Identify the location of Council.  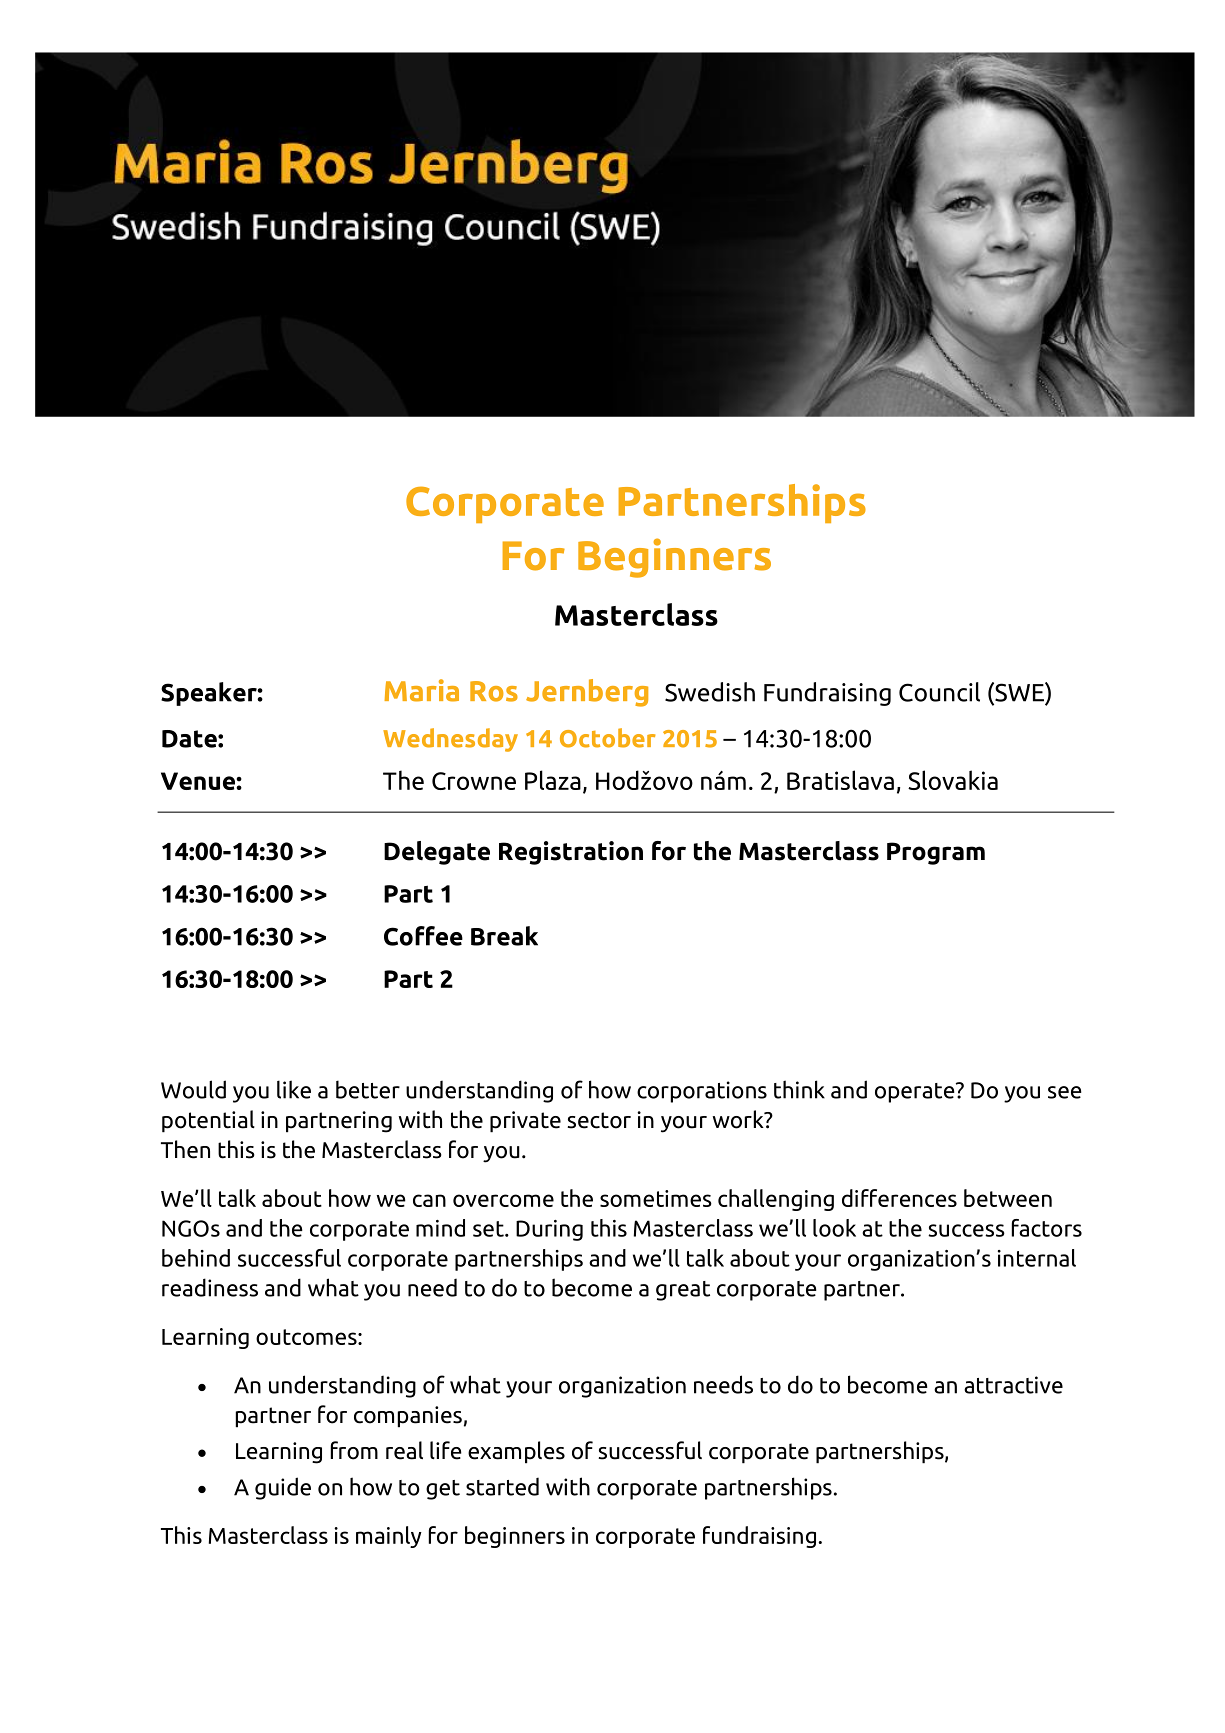
(939, 692).
